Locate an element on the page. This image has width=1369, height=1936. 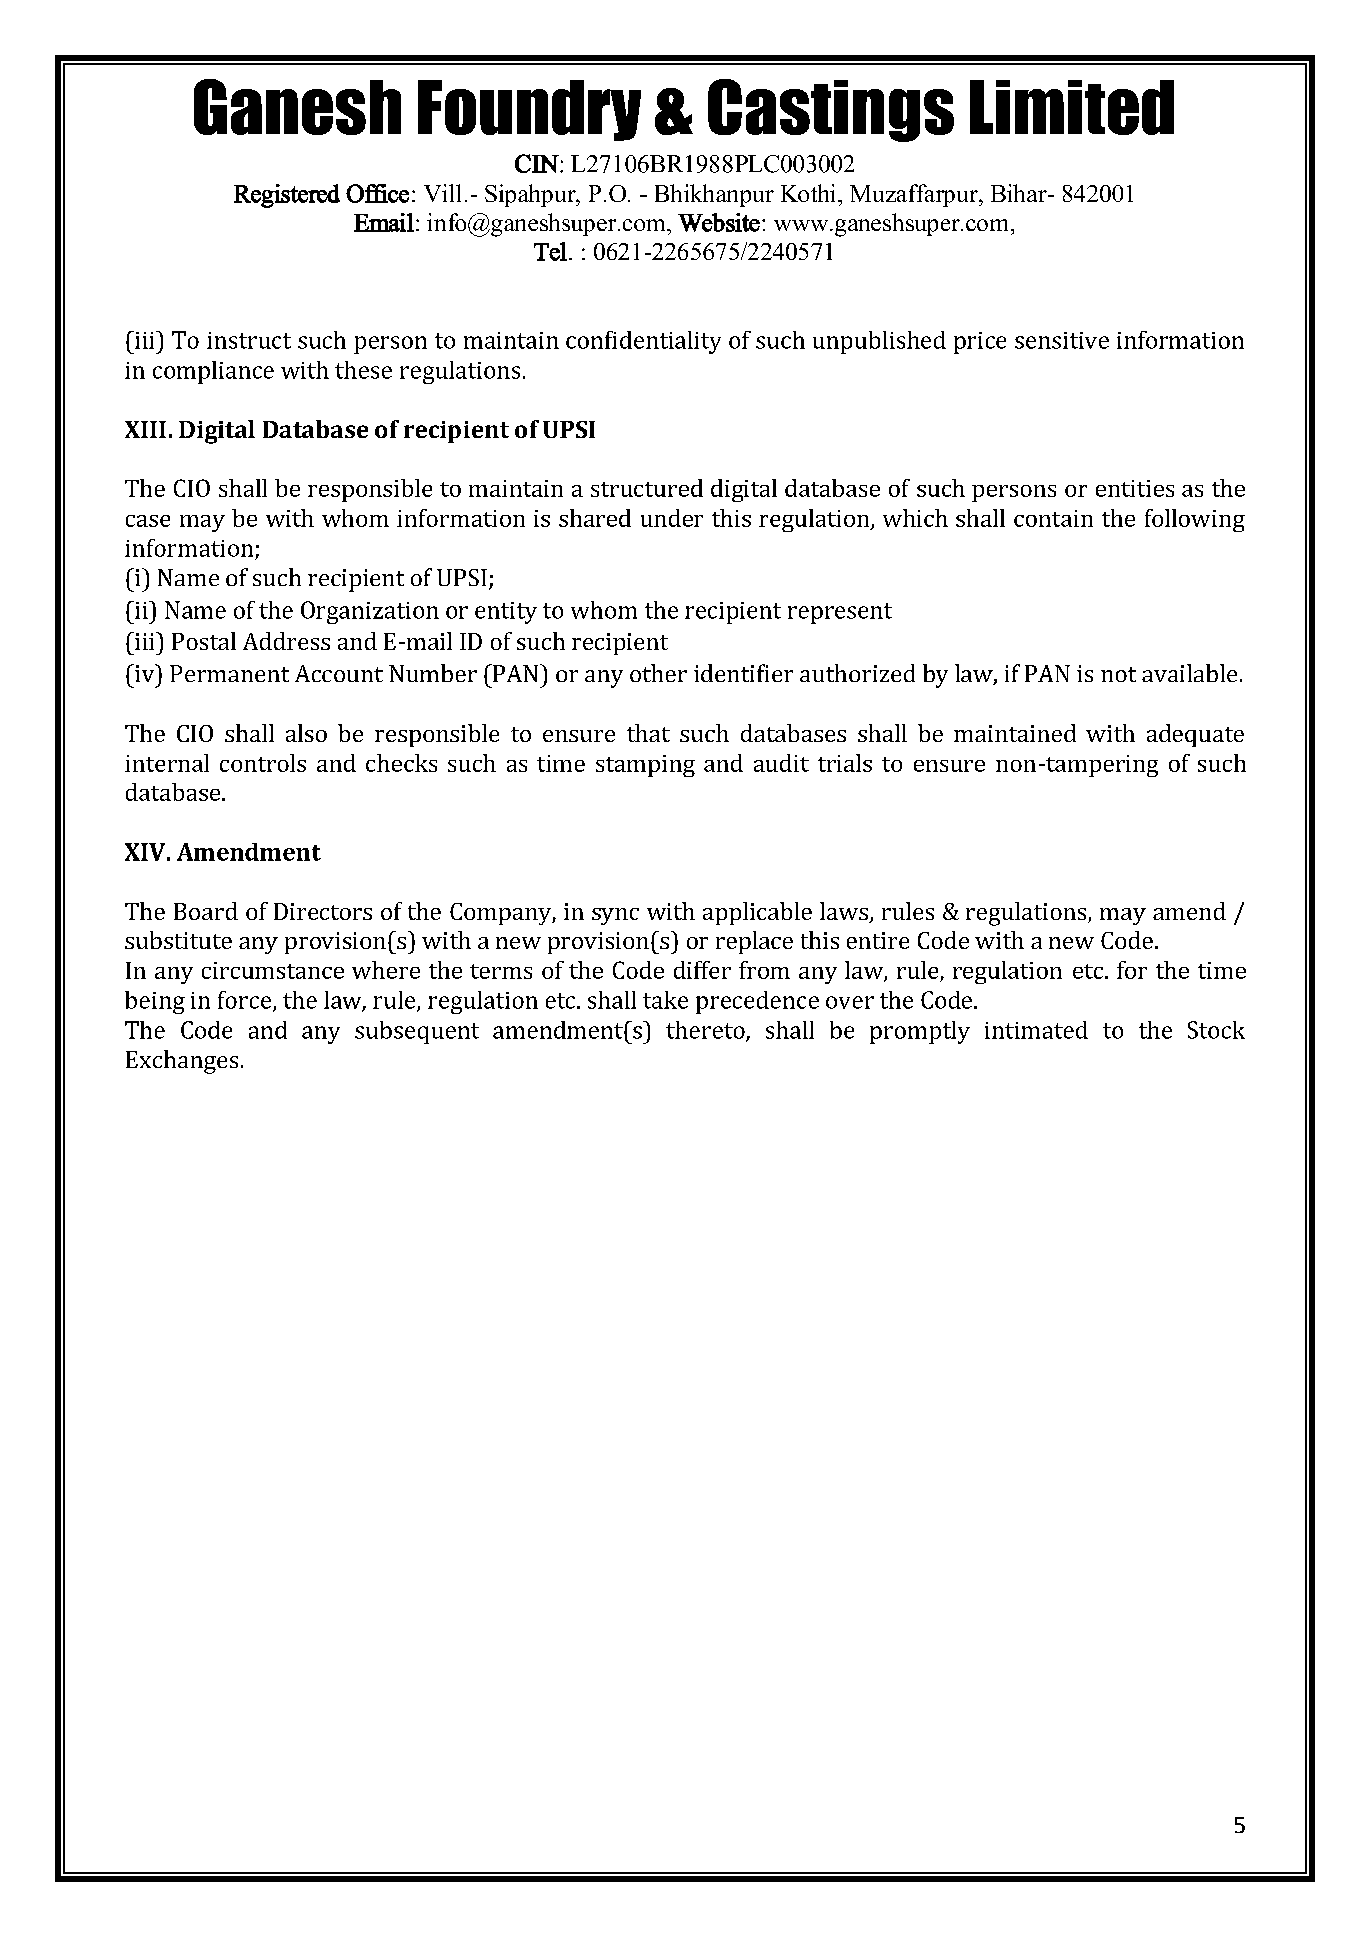
that is located at coordinates (648, 733).
